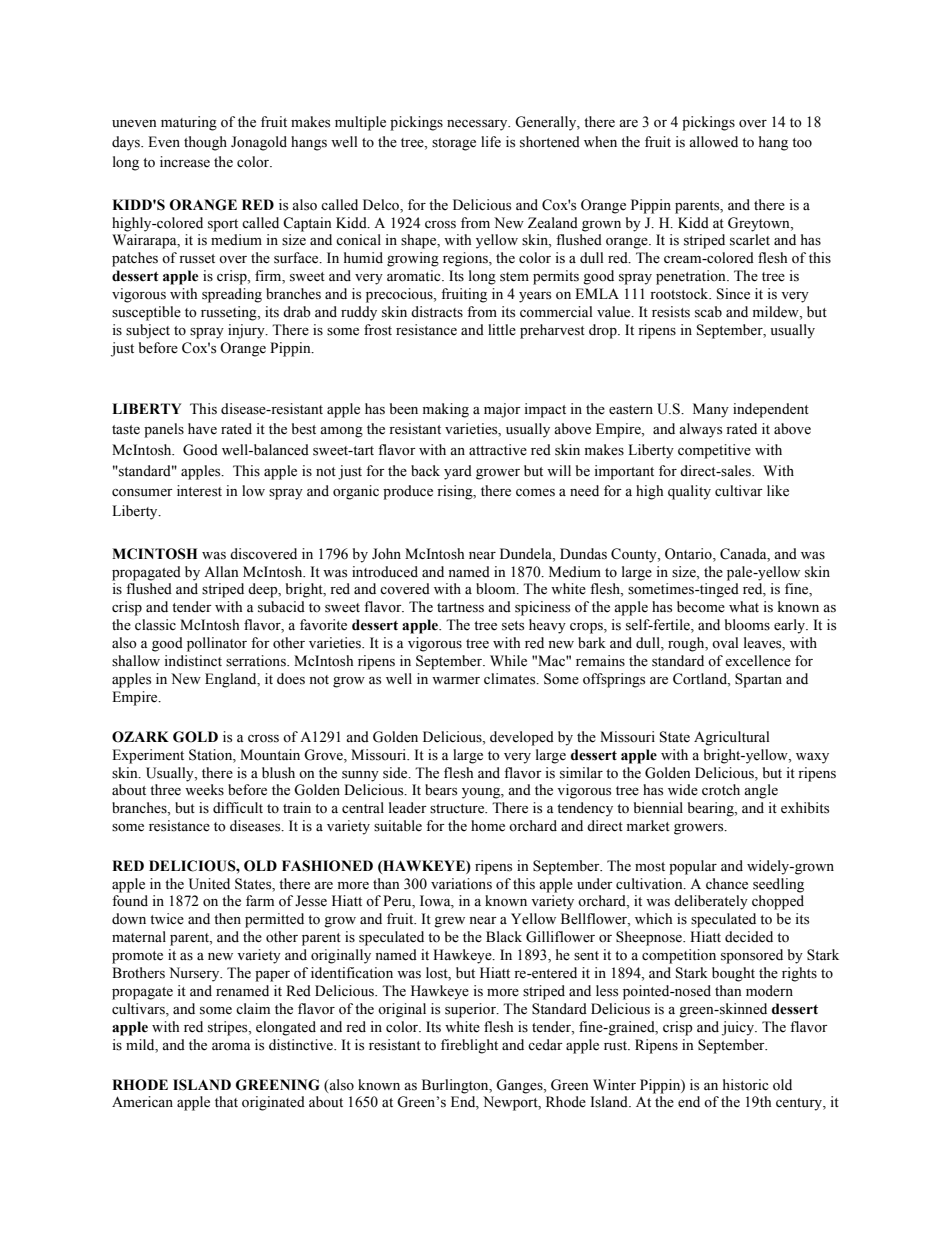  I want to click on crotch, so click(721, 790).
